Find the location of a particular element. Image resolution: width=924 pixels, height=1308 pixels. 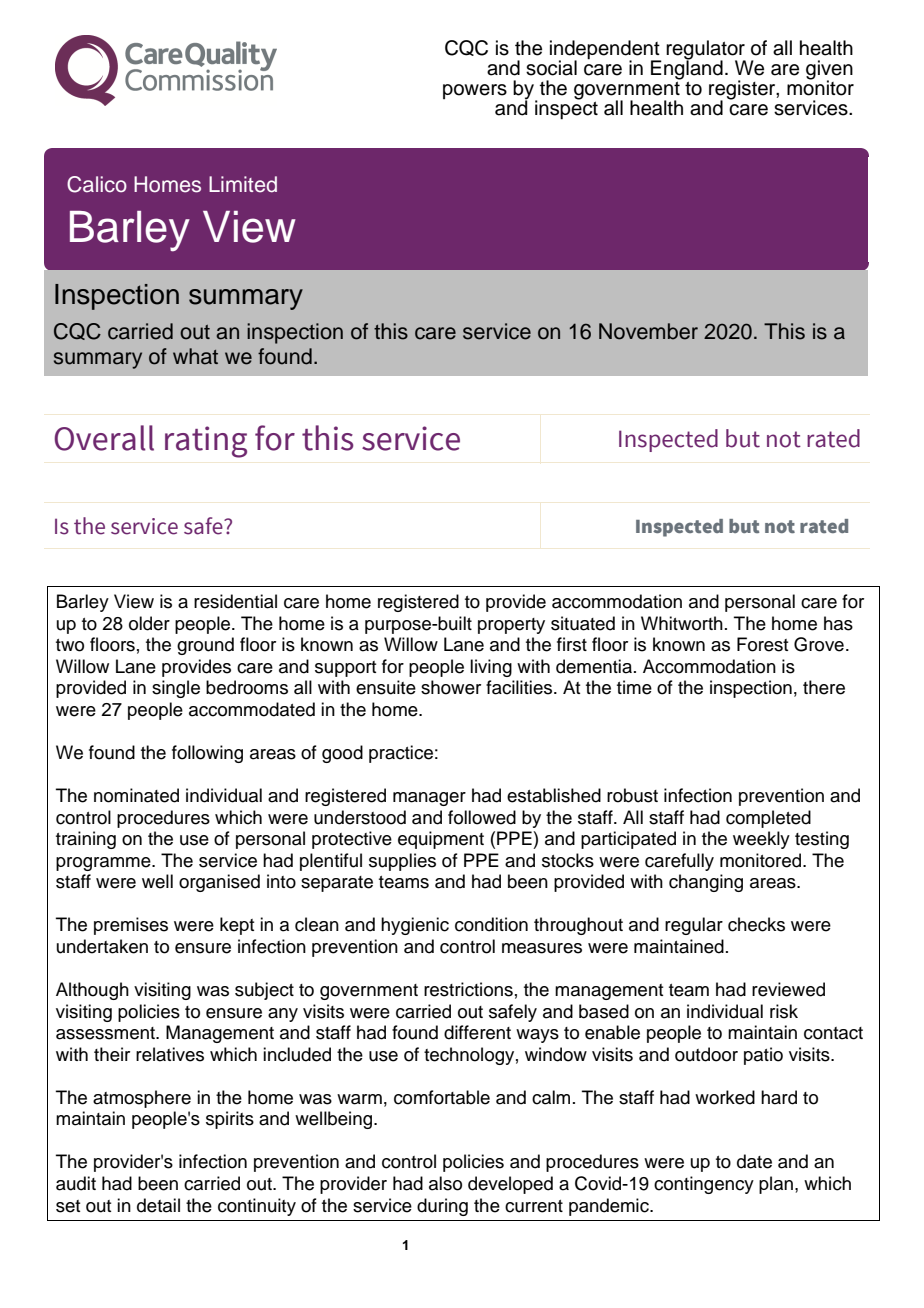

manager is located at coordinates (429, 799).
